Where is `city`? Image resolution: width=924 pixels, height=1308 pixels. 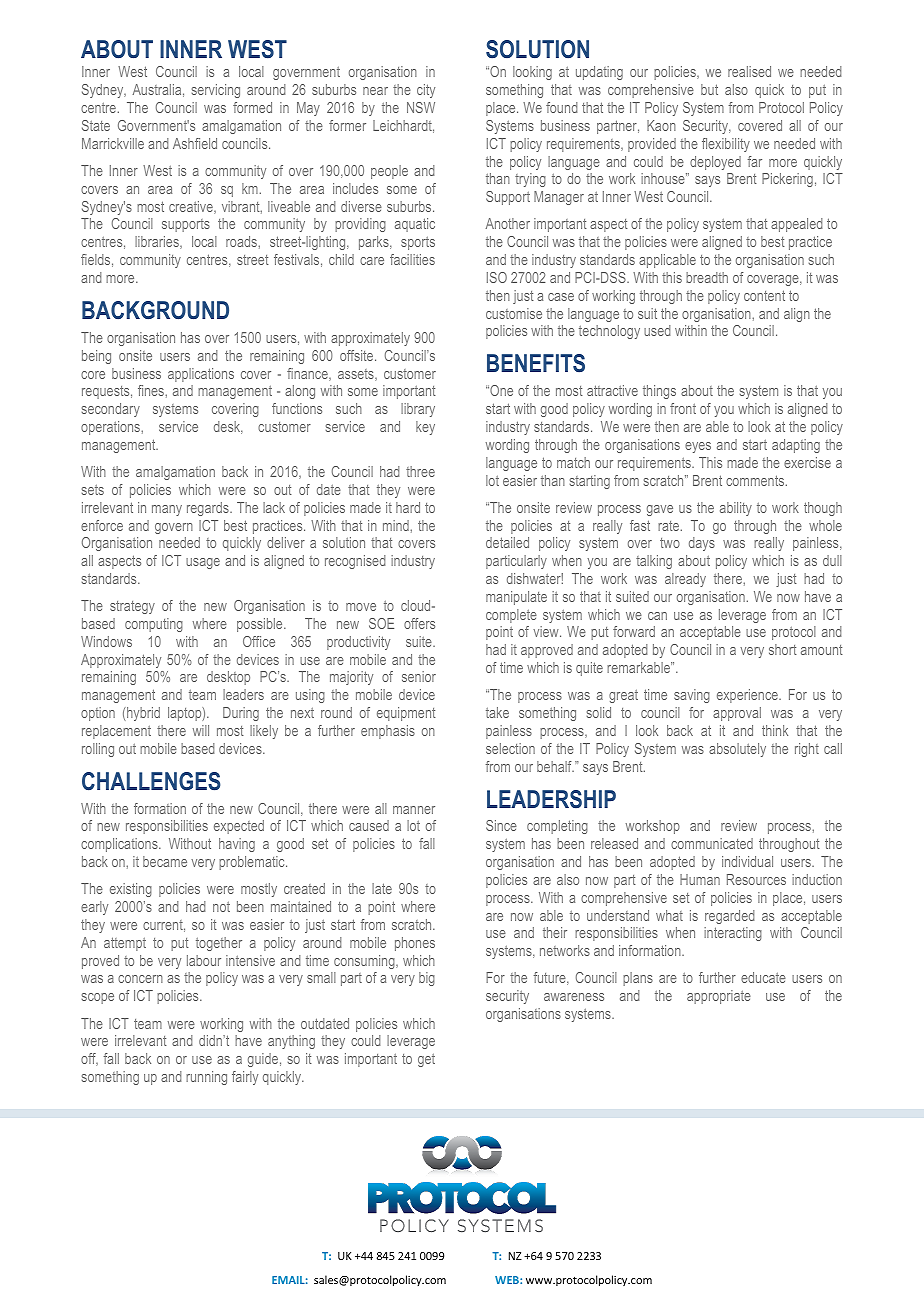
city is located at coordinates (426, 91).
